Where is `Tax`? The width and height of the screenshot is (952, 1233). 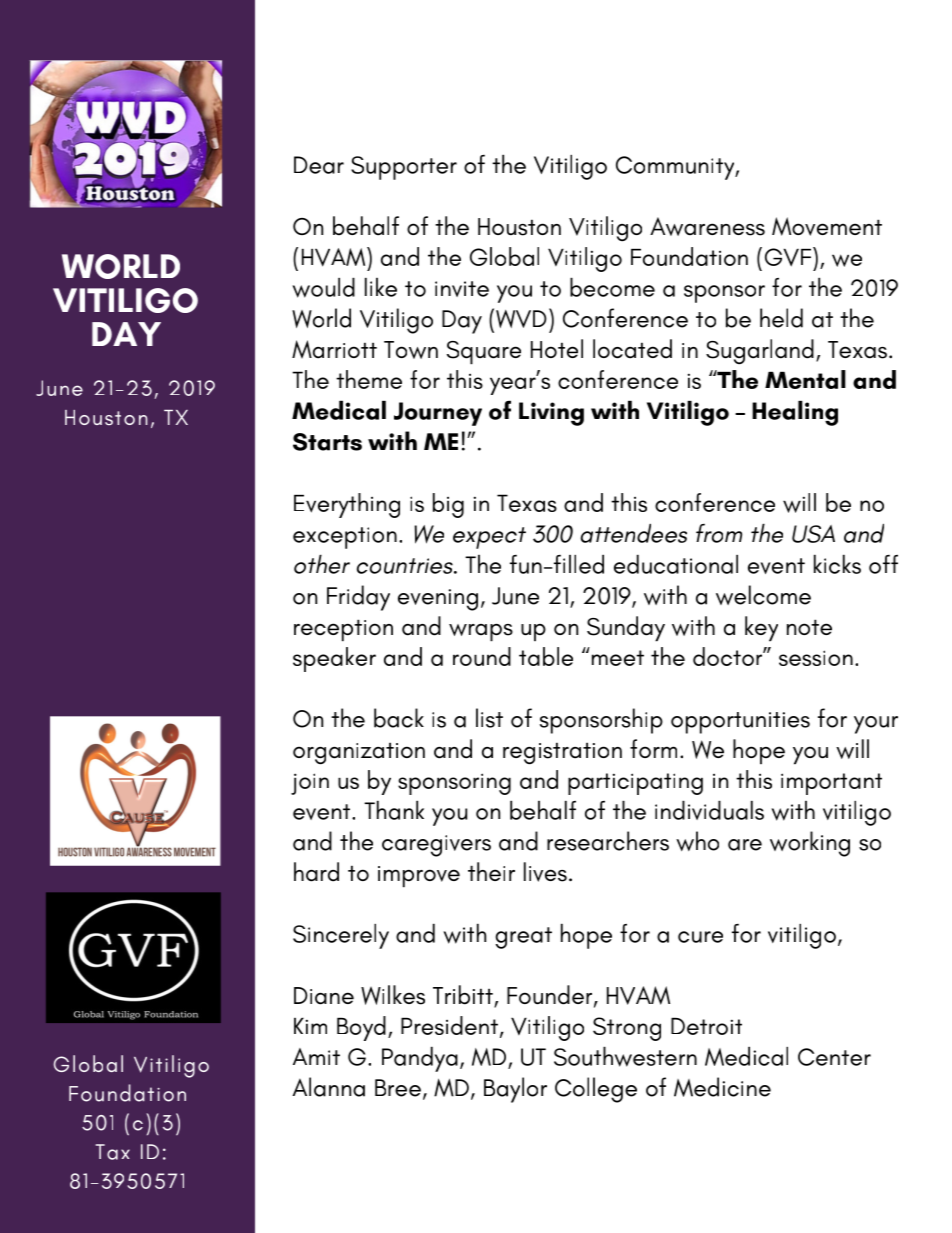 Tax is located at coordinates (113, 1152).
